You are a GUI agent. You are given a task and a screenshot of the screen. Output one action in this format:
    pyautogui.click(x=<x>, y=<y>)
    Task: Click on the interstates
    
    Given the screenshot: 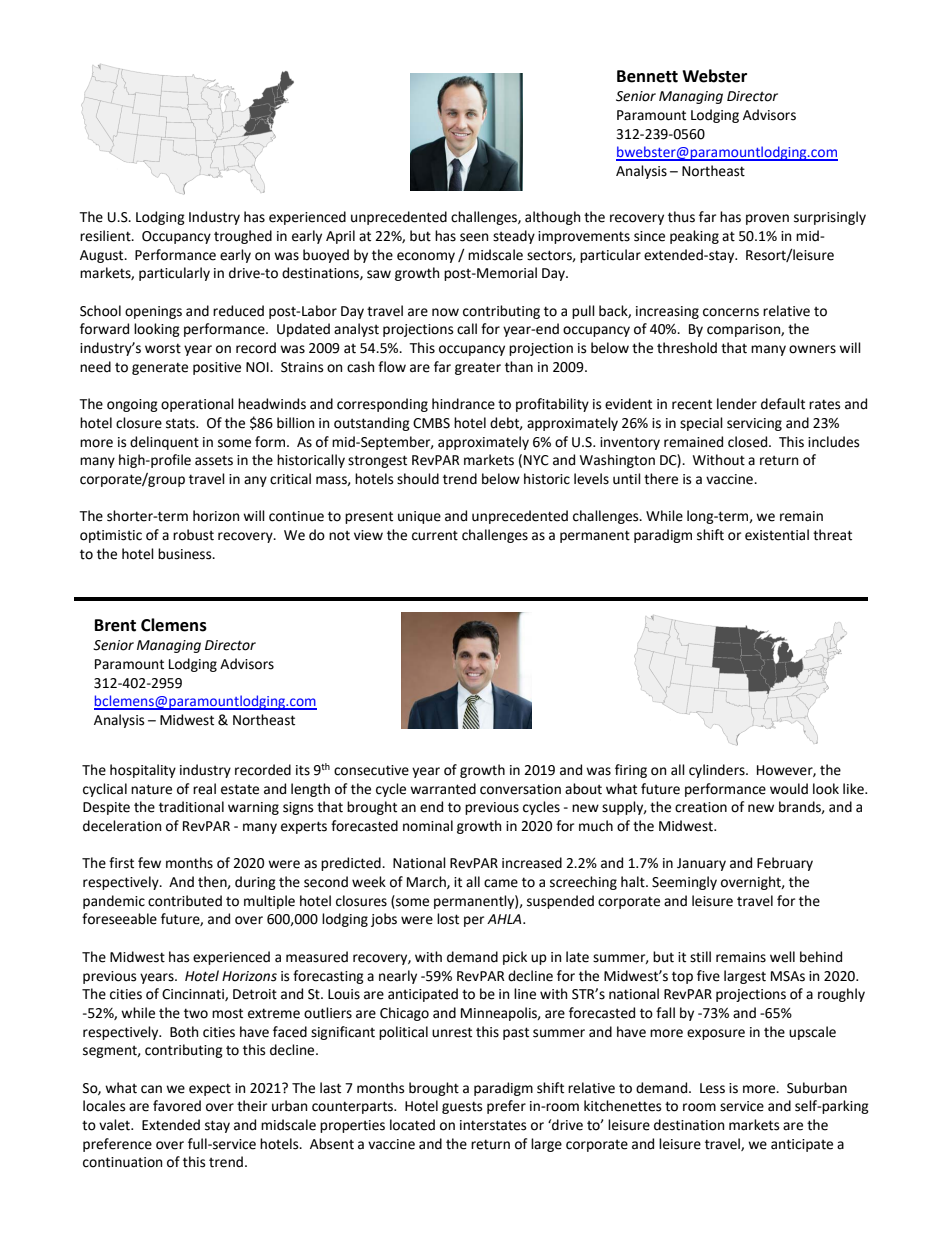 What is the action you would take?
    pyautogui.click(x=493, y=1125)
